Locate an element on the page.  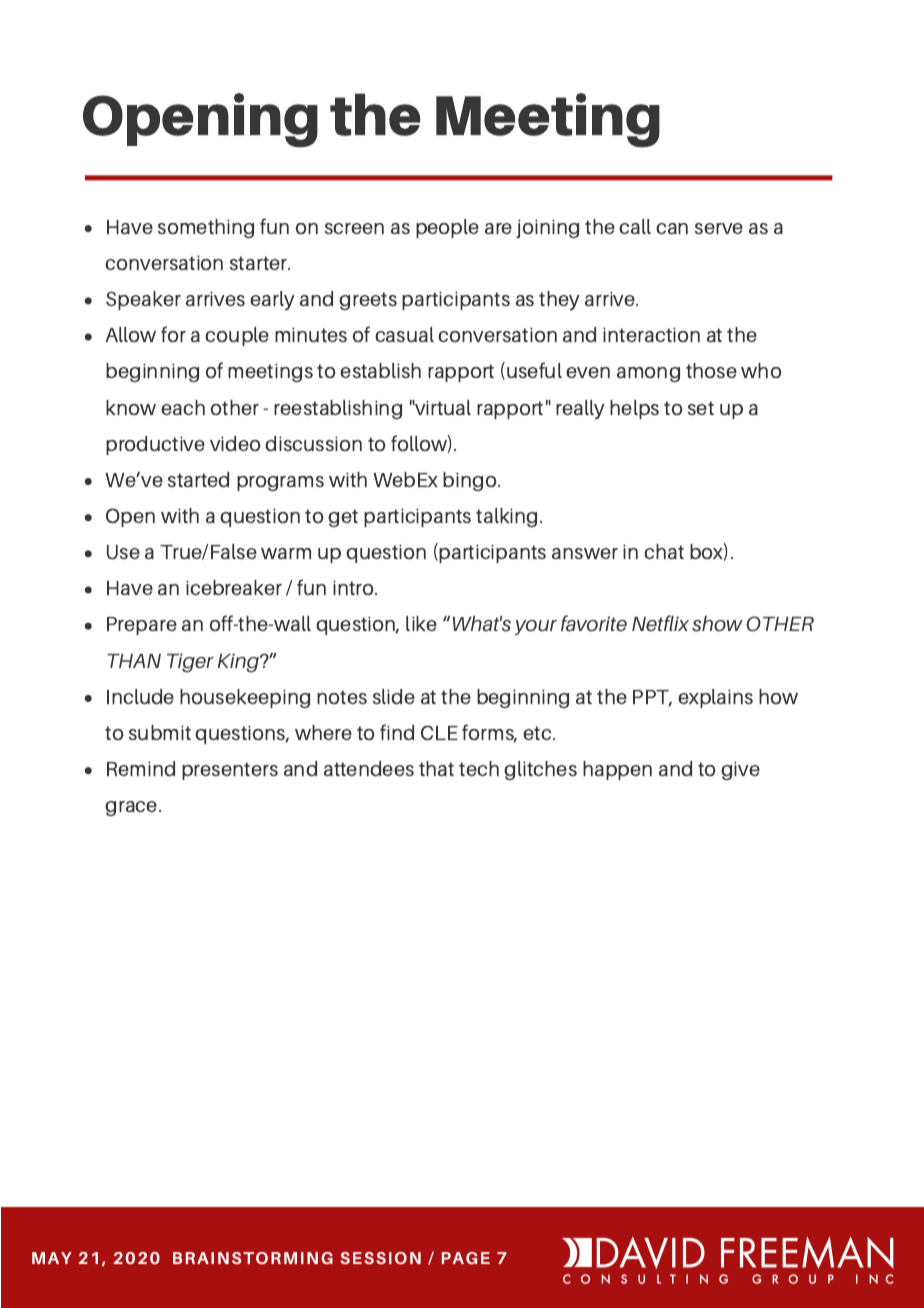
bingo is located at coordinates (471, 481).
